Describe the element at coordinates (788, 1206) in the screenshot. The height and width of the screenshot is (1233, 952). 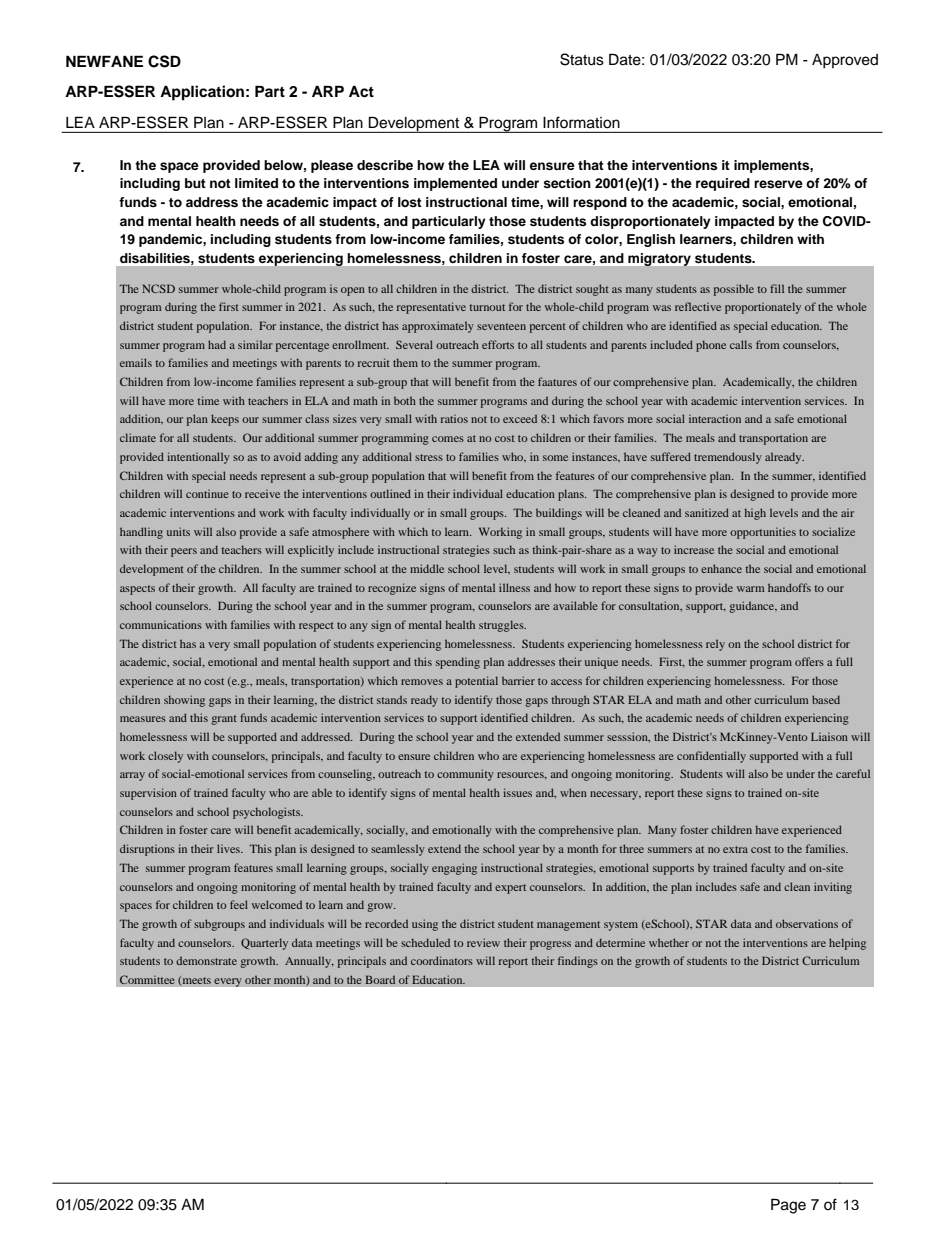
I see `Page` at that location.
